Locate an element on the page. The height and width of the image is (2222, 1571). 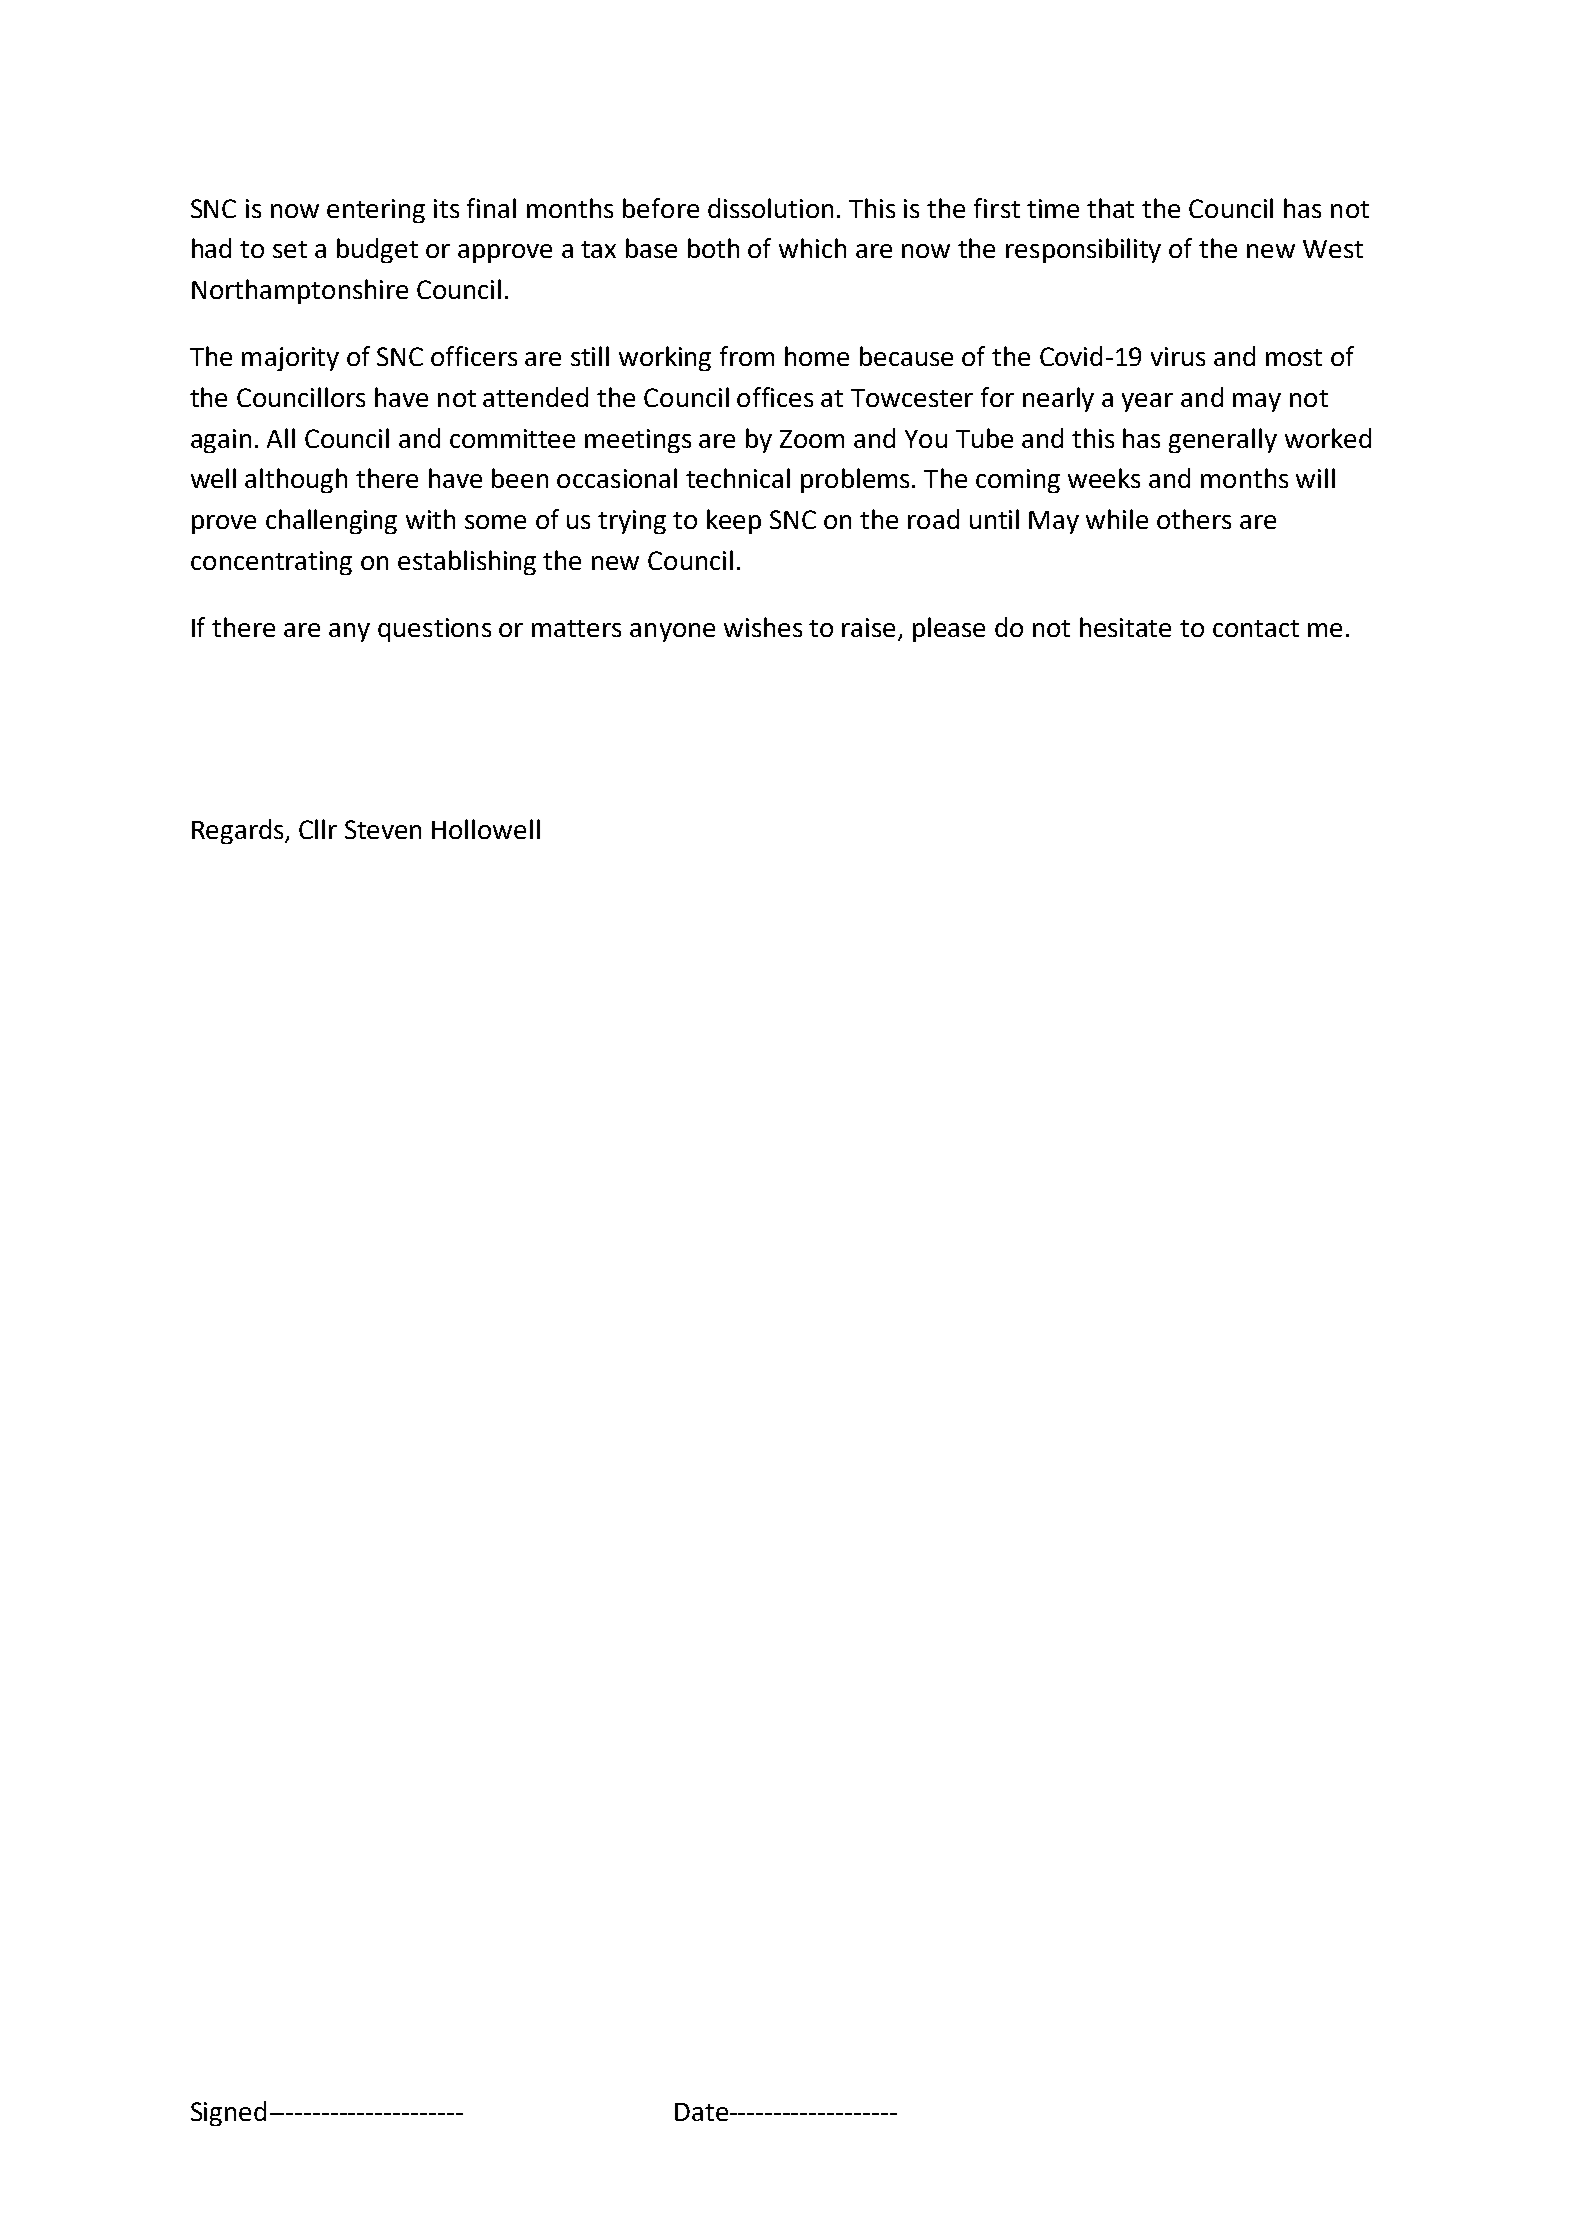
others is located at coordinates (1194, 519).
